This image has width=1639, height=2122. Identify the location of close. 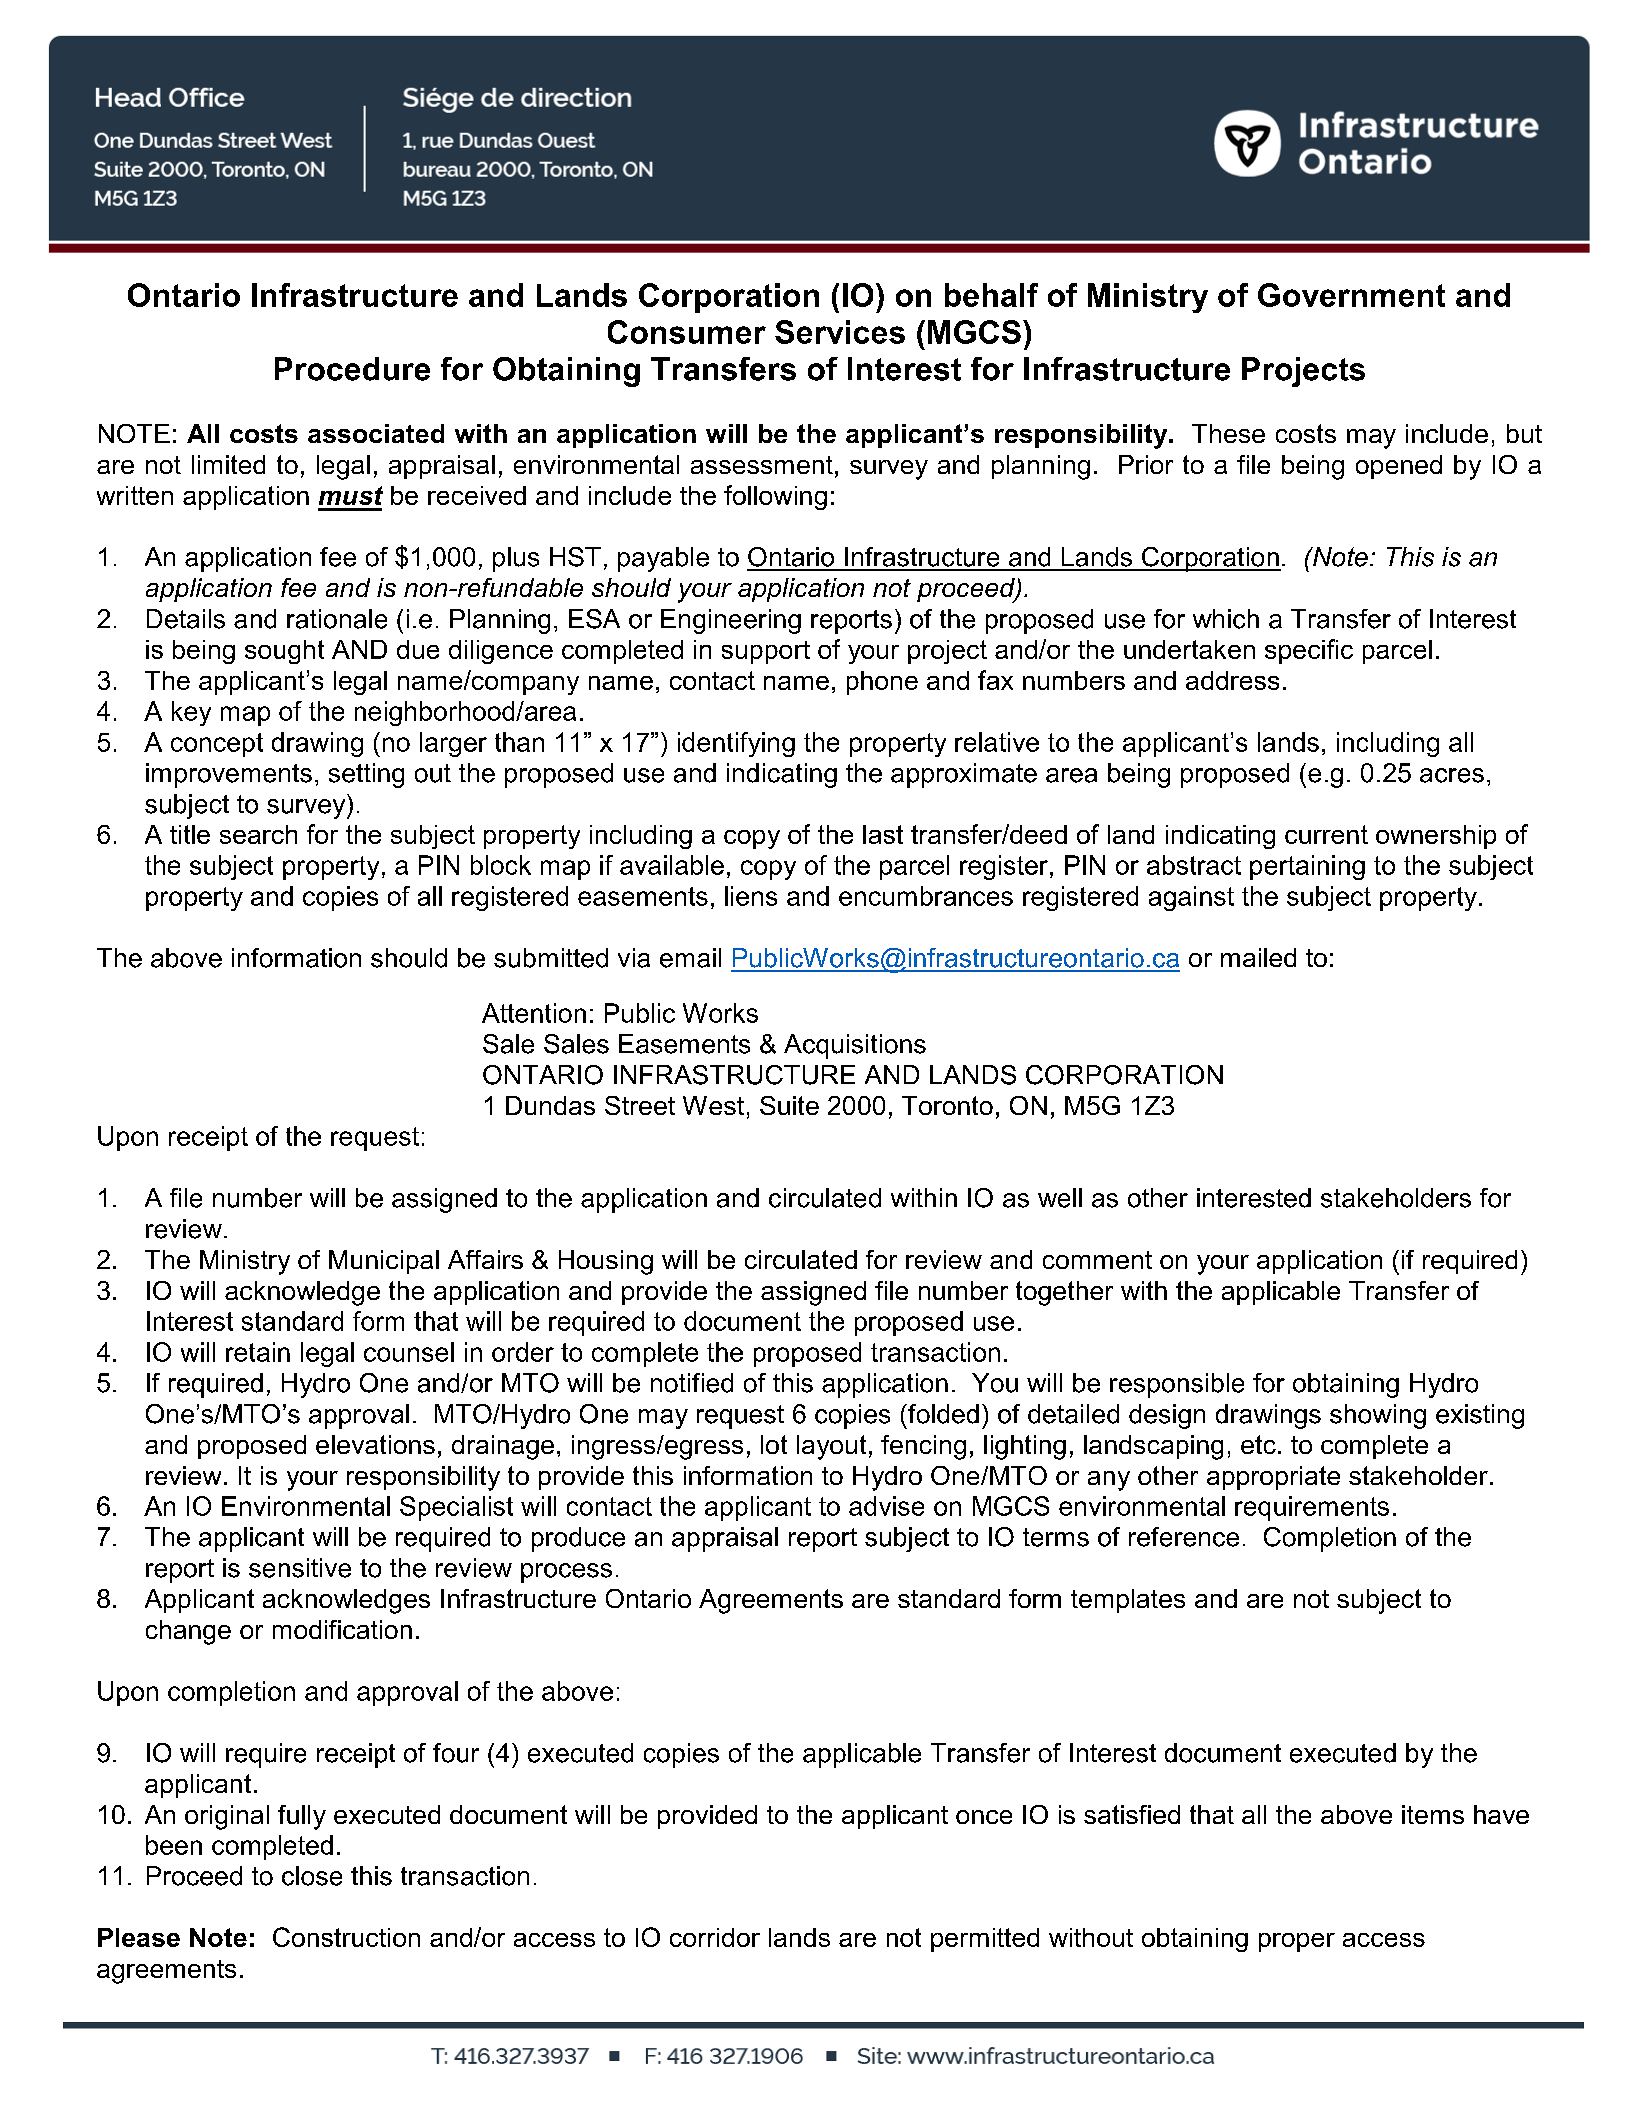
(312, 1876).
